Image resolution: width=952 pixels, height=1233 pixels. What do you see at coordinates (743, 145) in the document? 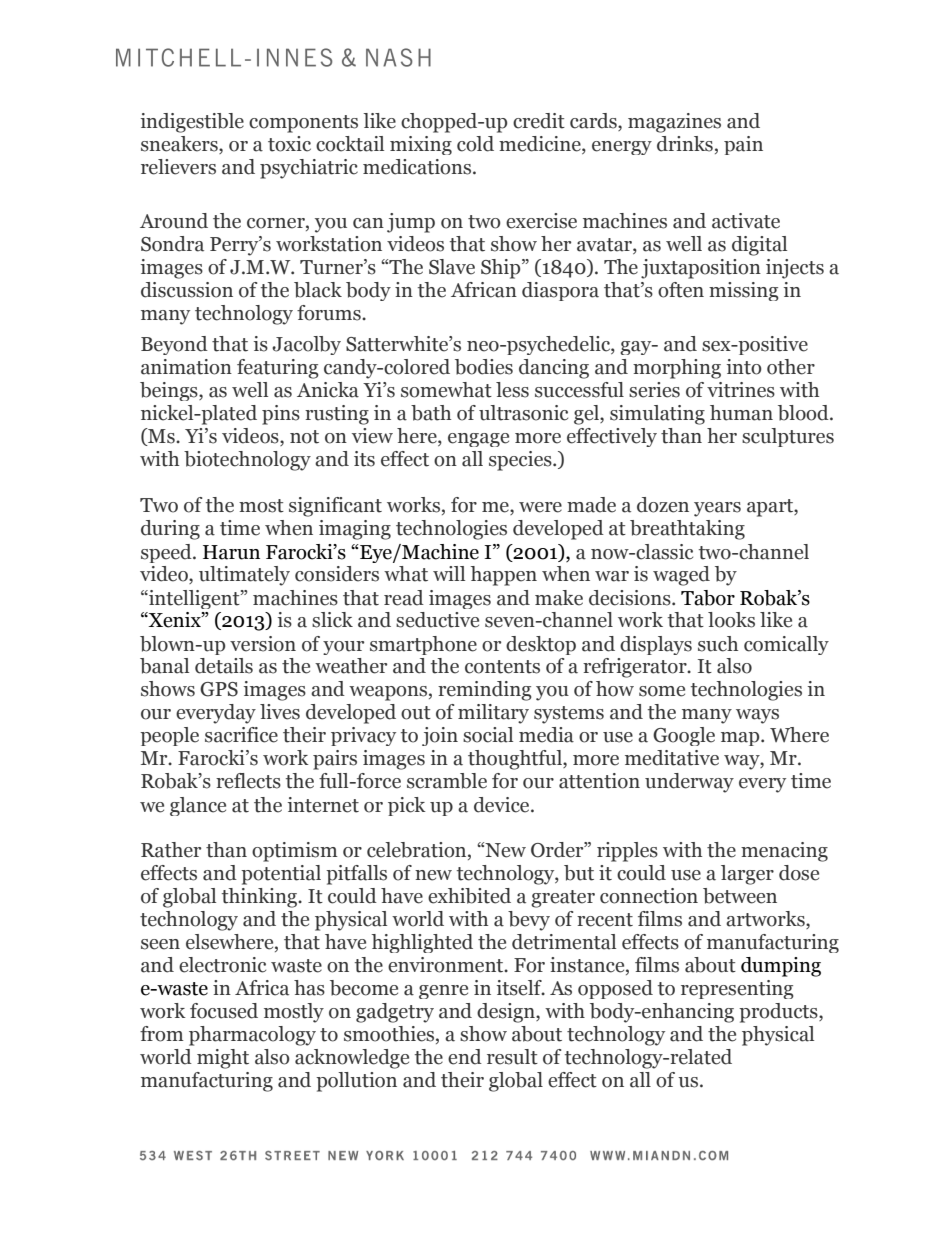
I see `pain` at bounding box center [743, 145].
